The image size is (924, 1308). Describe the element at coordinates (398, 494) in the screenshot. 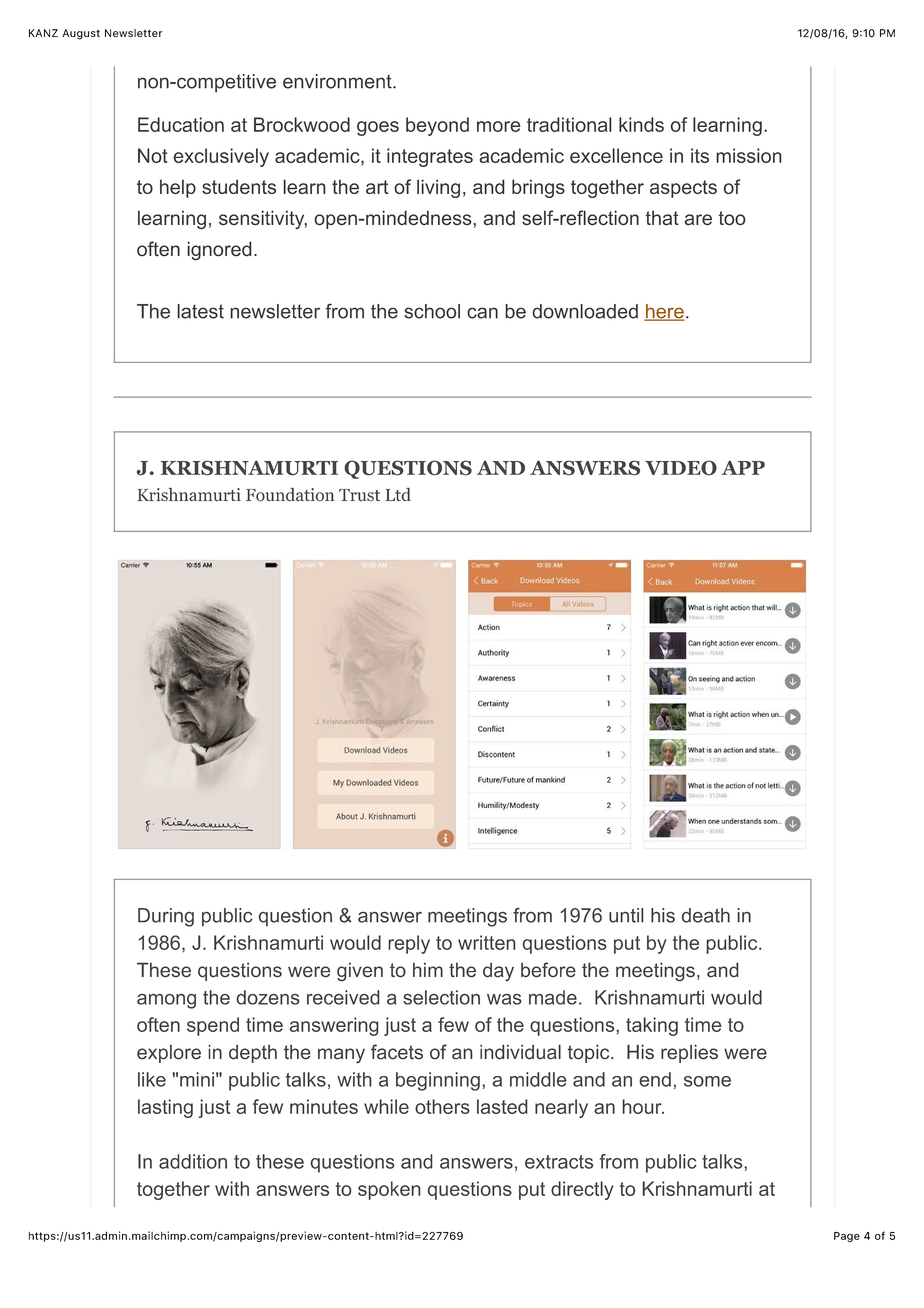

I see `Ltd` at that location.
